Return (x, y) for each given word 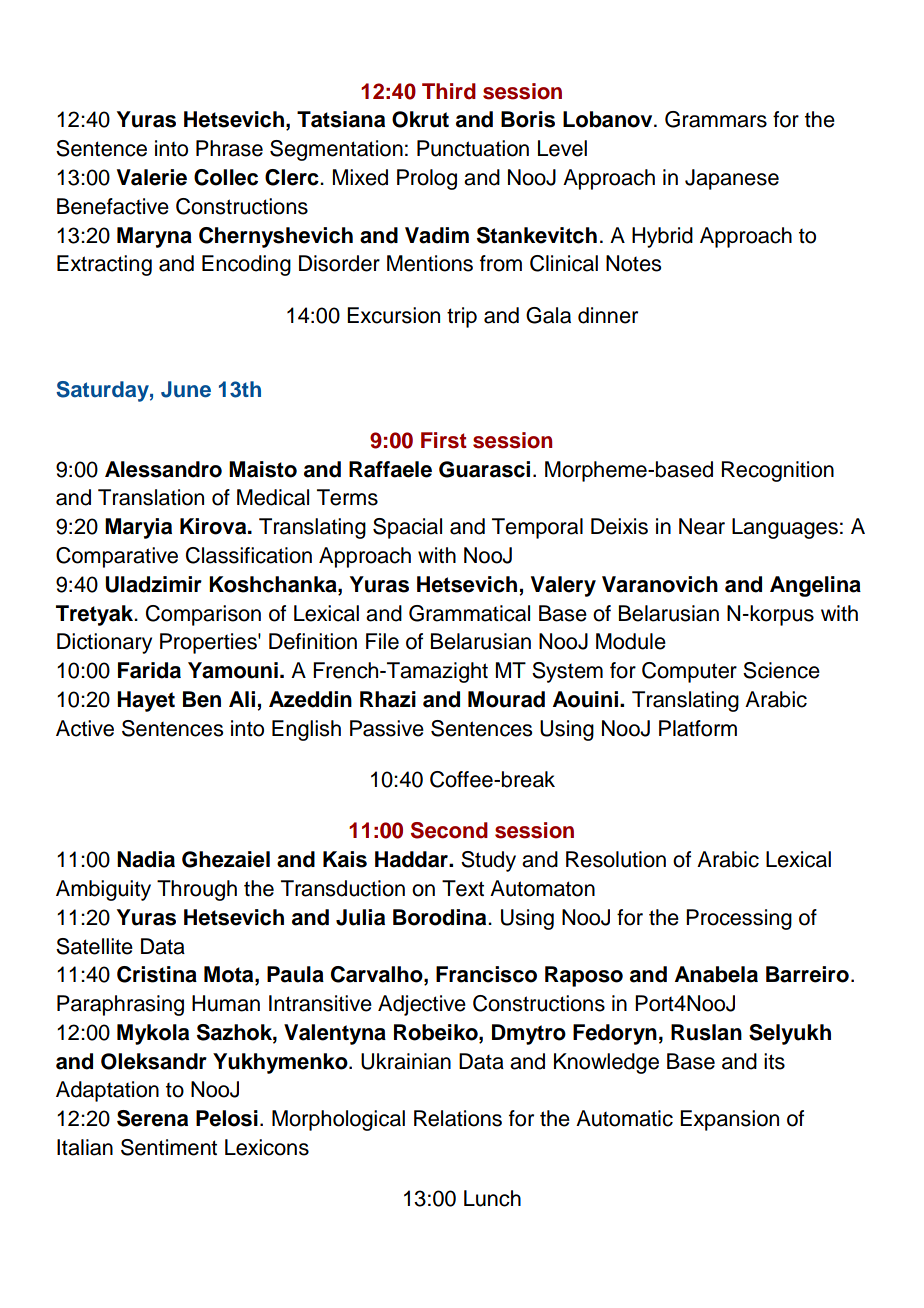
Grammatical (469, 613)
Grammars (716, 119)
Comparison (203, 615)
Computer (689, 672)
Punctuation (473, 148)
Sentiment (169, 1147)
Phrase (229, 148)
